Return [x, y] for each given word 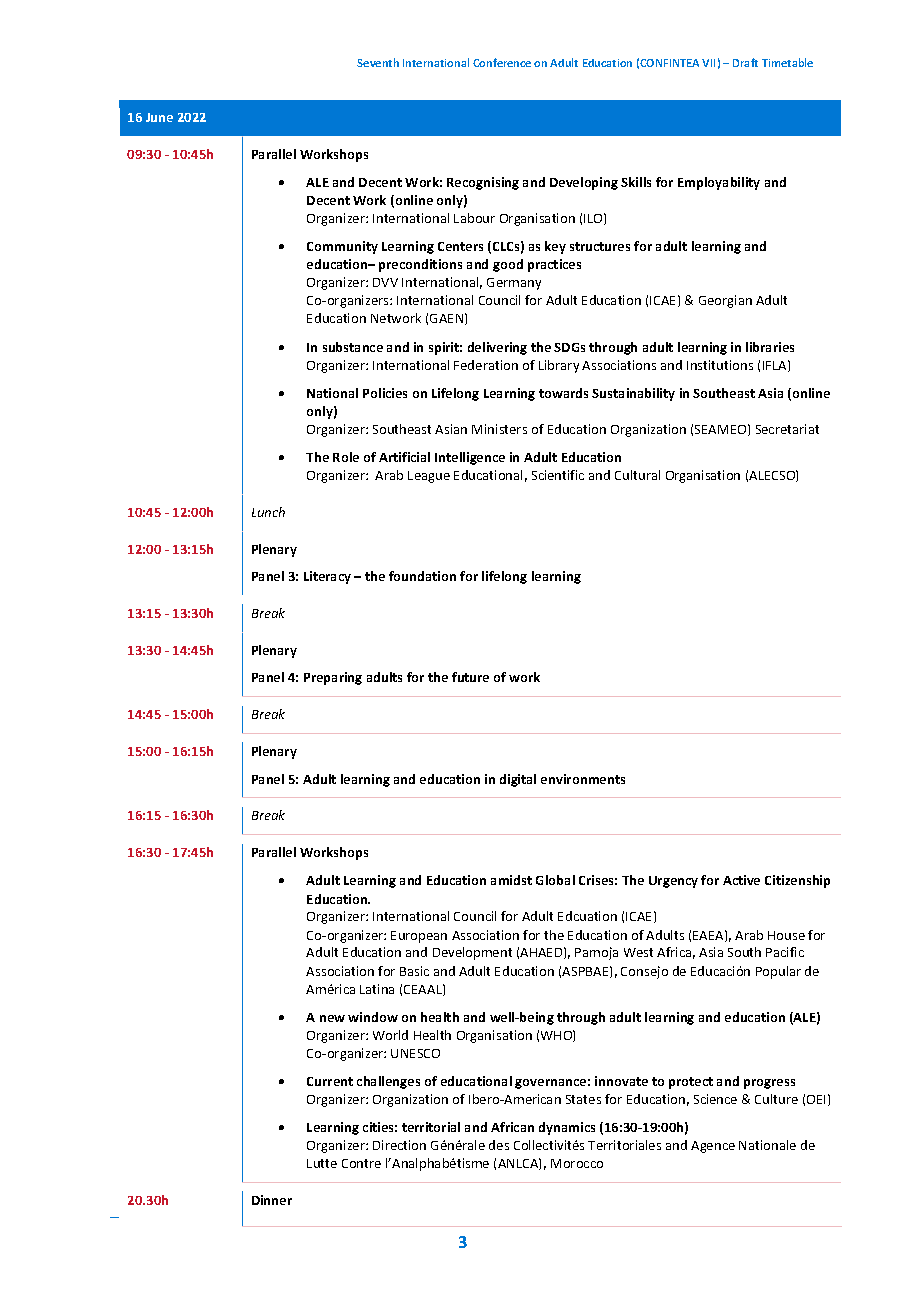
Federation [486, 365]
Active [741, 880]
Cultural [637, 475]
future [470, 677]
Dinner [272, 1200]
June [159, 117]
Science [715, 1099]
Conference [502, 62]
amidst [511, 880]
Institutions [720, 365]
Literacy [327, 577]
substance [353, 347]
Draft [745, 62]
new [332, 1018]
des [499, 1145]
